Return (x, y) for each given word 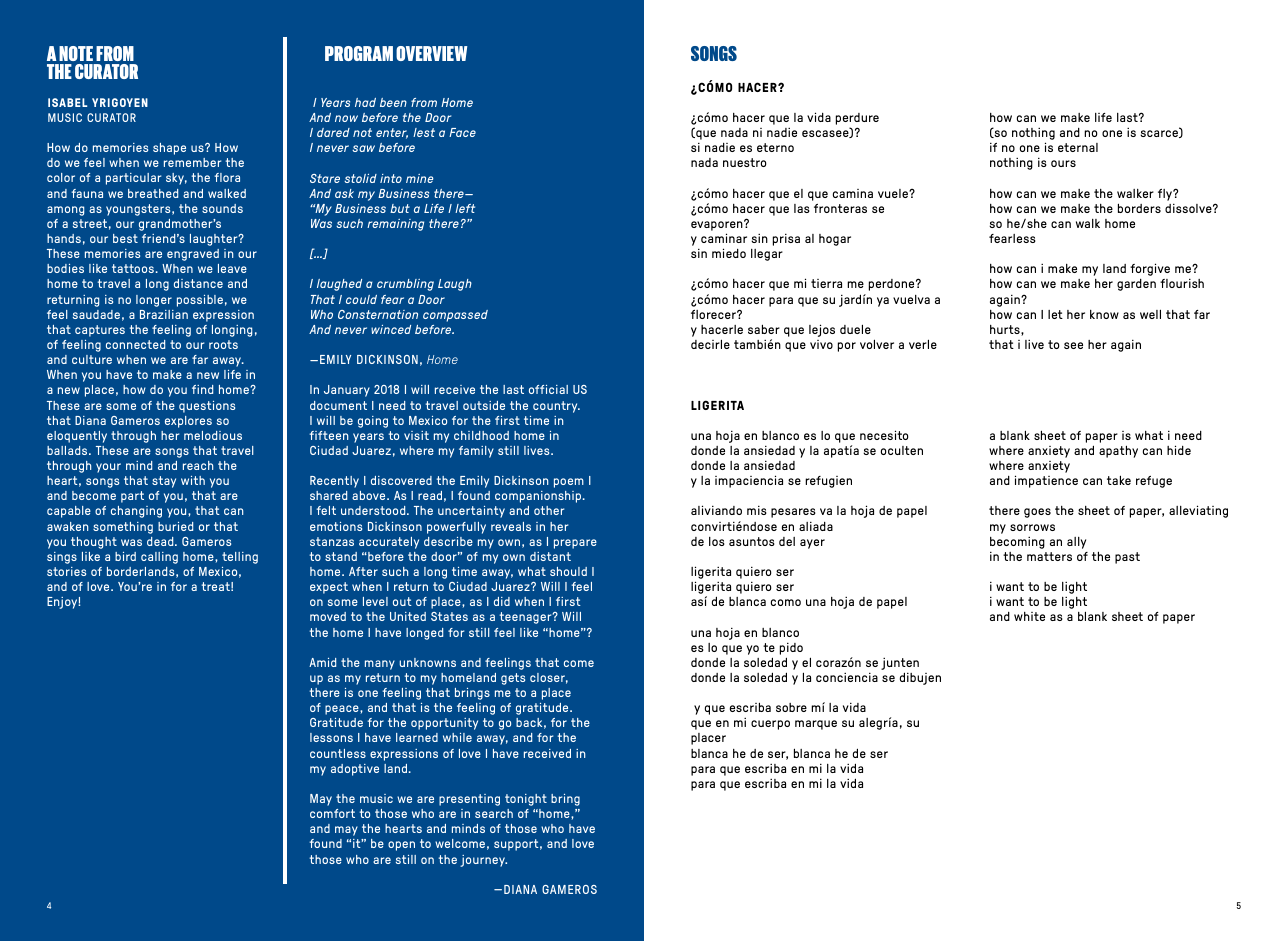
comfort (332, 813)
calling (159, 558)
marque (816, 725)
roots (223, 344)
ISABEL (67, 102)
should (568, 571)
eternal (1078, 147)
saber (764, 329)
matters (1049, 556)
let (1055, 314)
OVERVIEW (431, 53)
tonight (526, 800)
